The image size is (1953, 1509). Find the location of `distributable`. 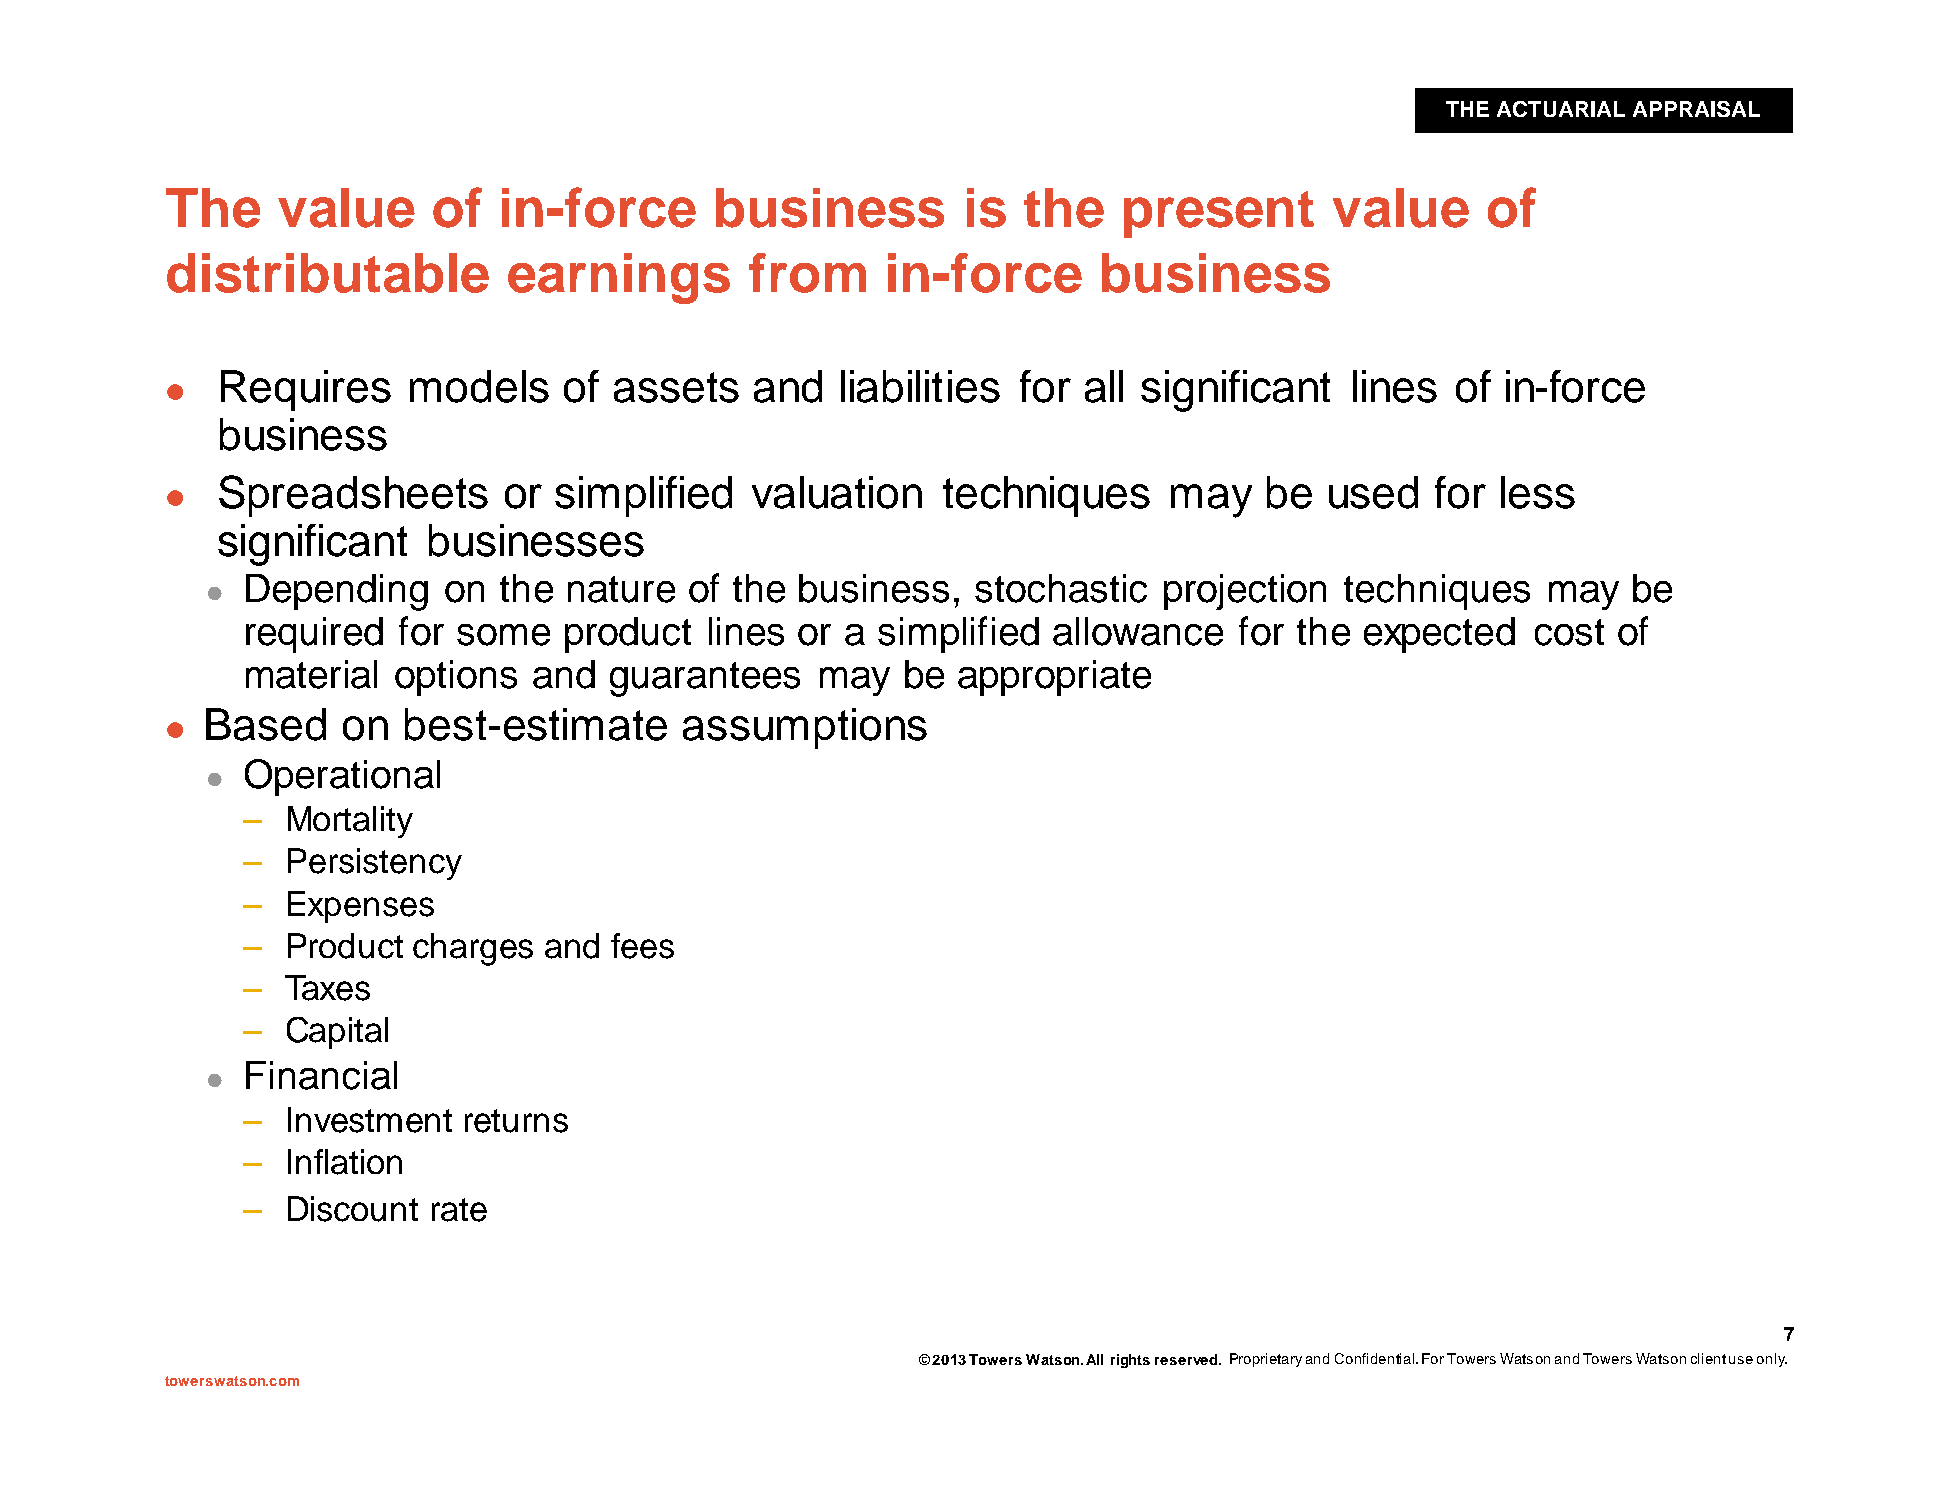

distributable is located at coordinates (328, 273).
